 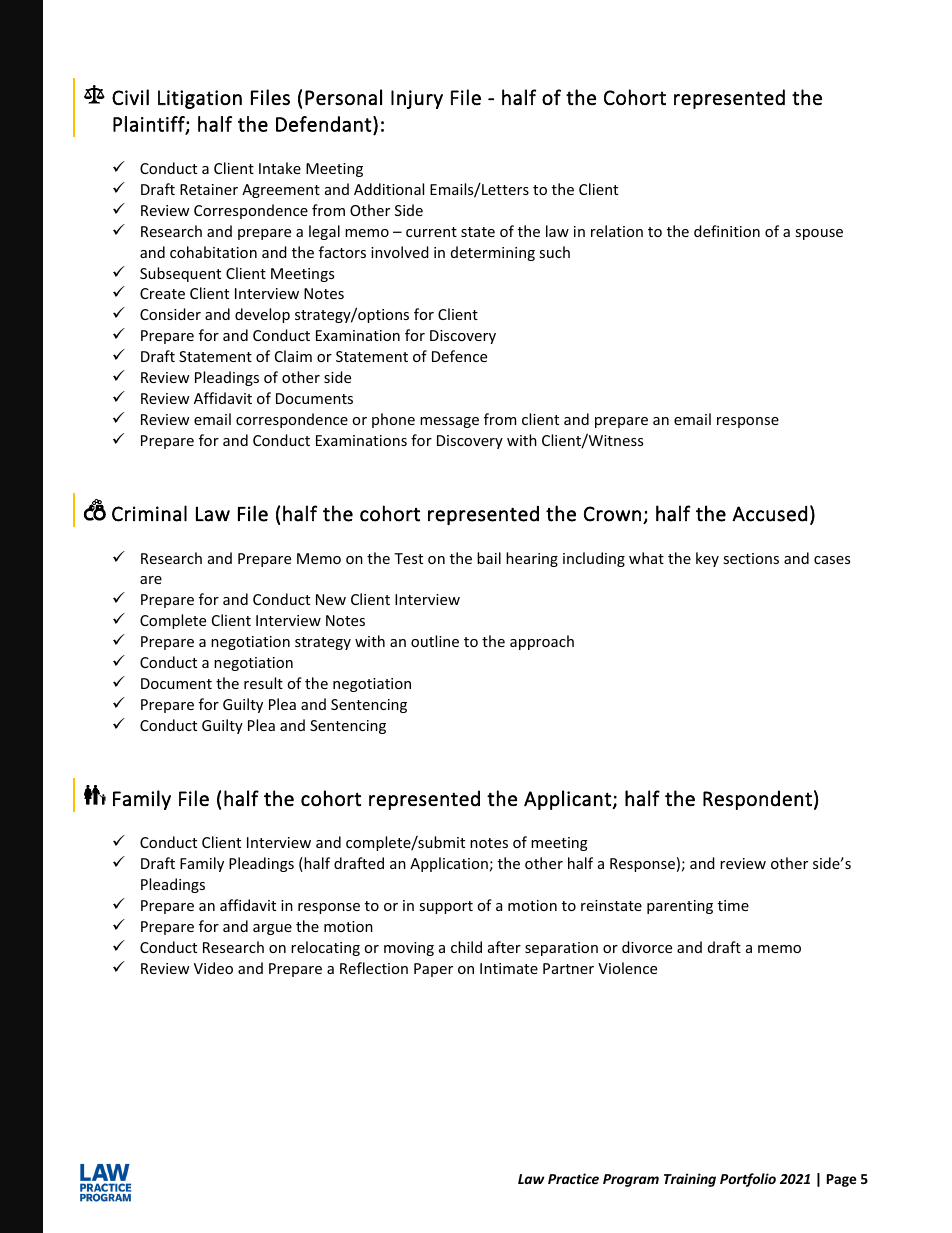 I want to click on definition, so click(x=727, y=231).
